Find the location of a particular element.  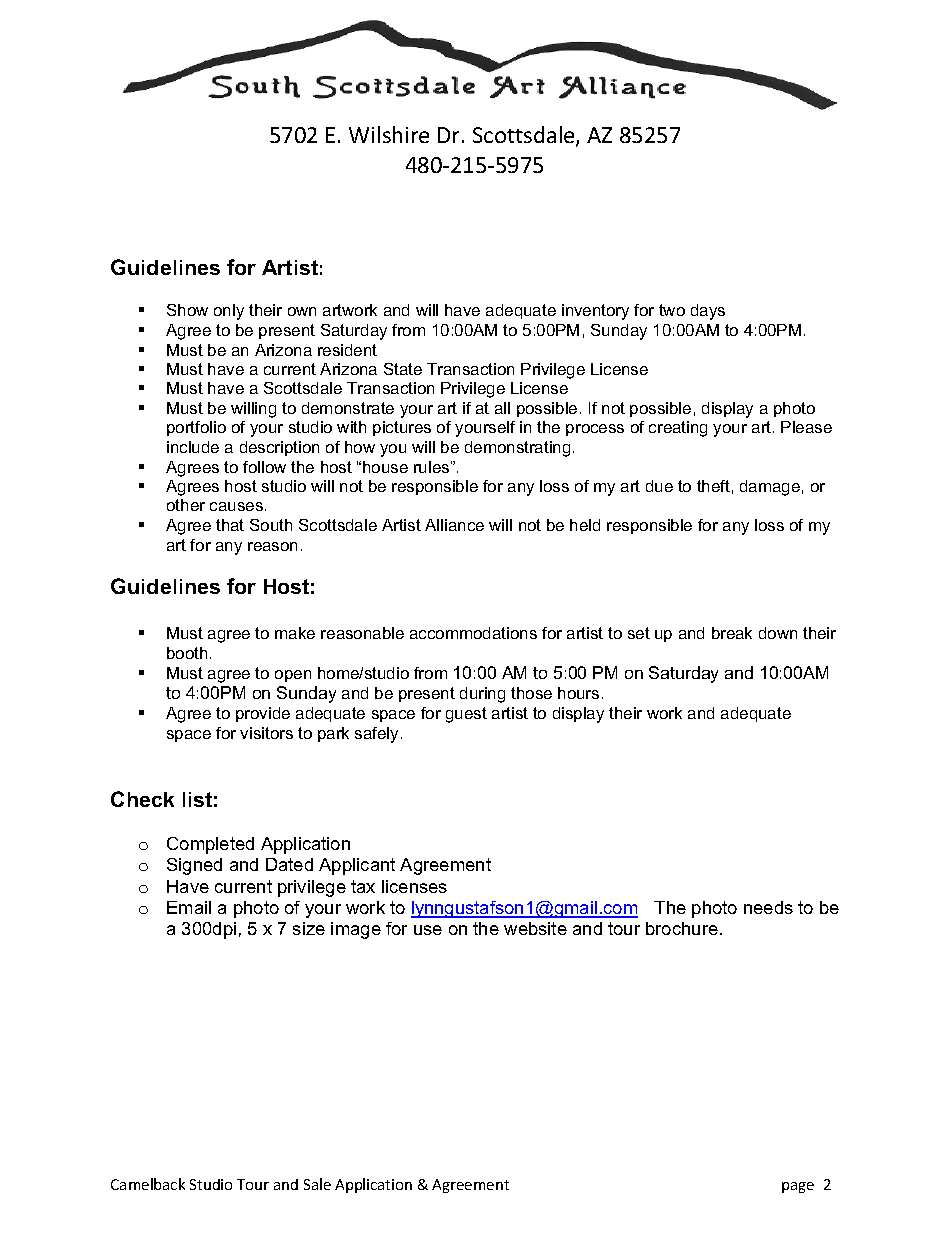

break is located at coordinates (732, 633).
